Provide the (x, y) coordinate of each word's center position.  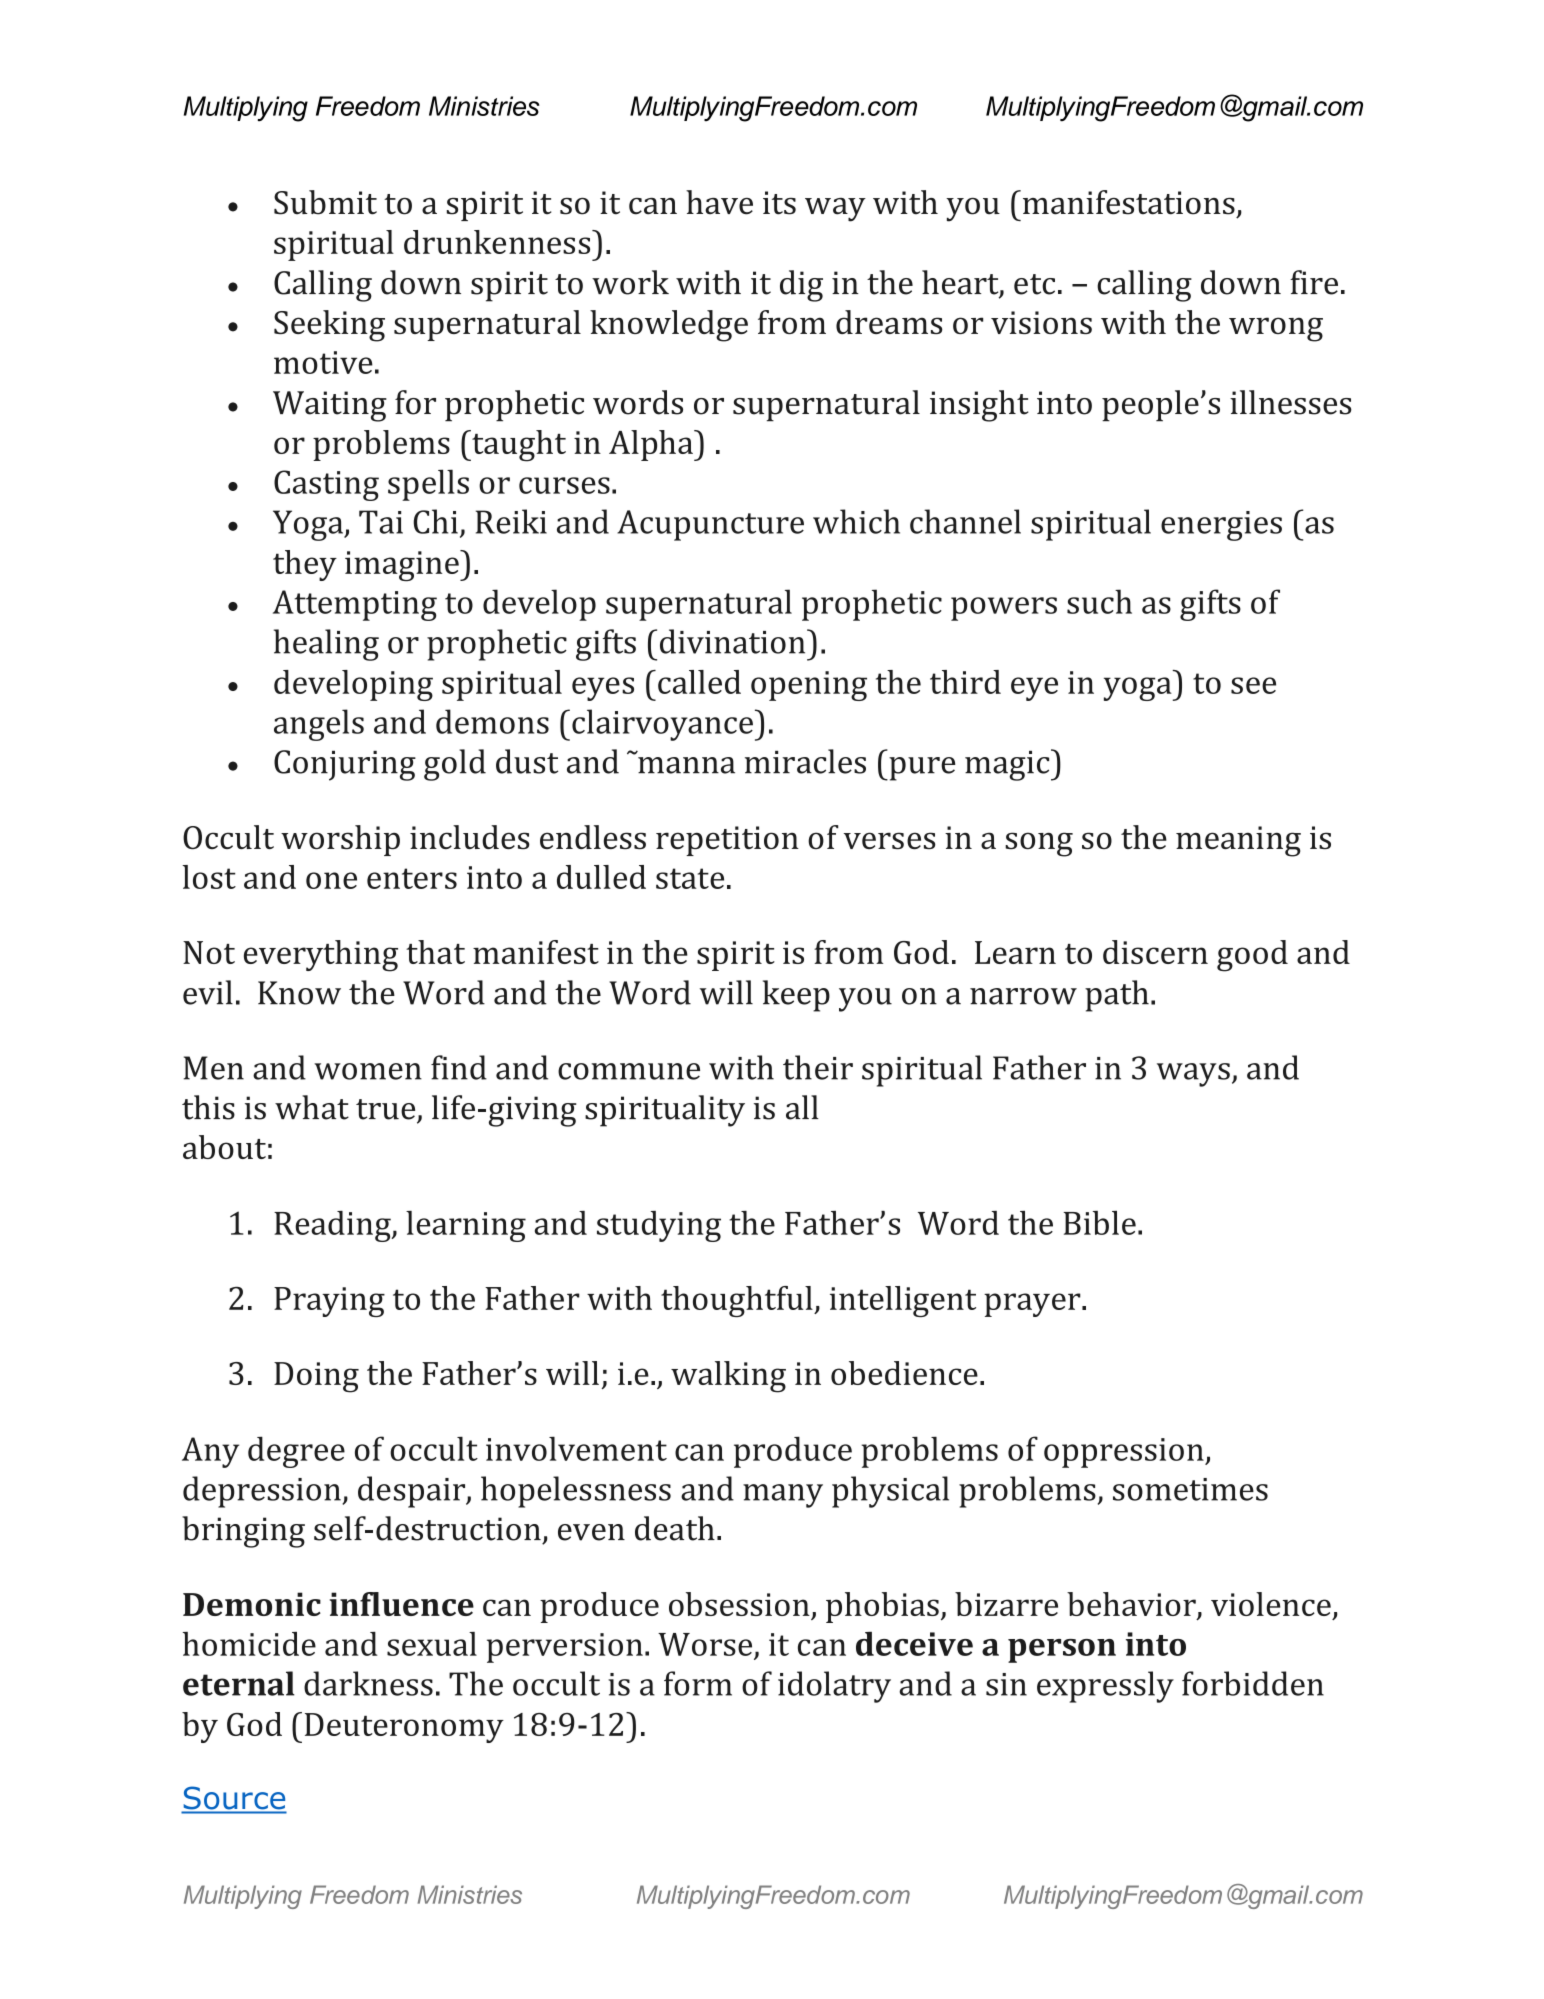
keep (796, 996)
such (1099, 601)
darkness (368, 1683)
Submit (325, 202)
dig (801, 286)
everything (321, 956)
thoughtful (738, 1301)
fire (1314, 282)
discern (1155, 952)
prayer (1033, 1305)
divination (734, 641)
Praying (329, 1302)
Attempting (355, 605)
